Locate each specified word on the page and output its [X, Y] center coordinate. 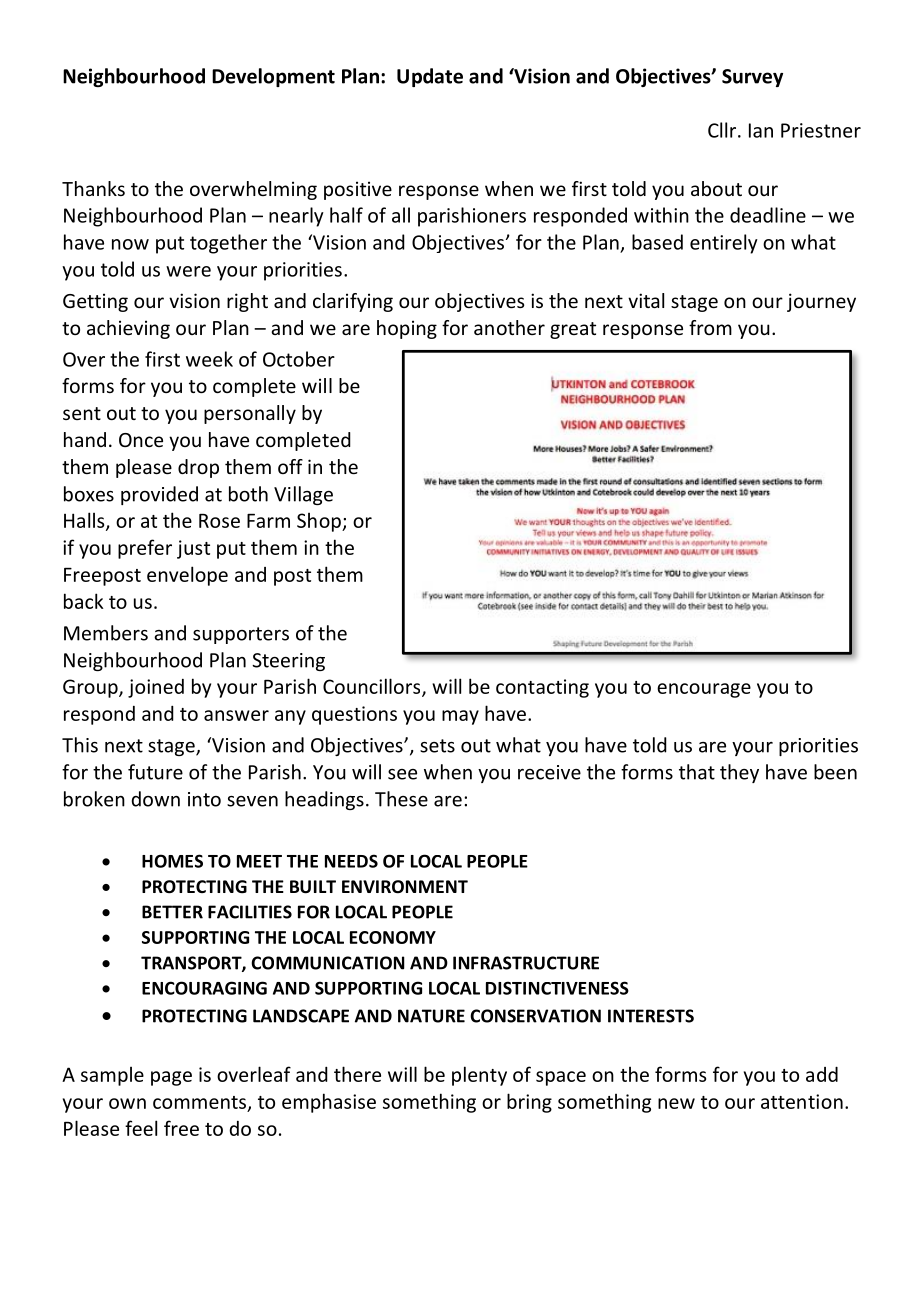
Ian [761, 130]
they [739, 773]
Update [430, 77]
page [171, 1078]
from [710, 327]
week [209, 359]
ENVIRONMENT [405, 887]
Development [273, 77]
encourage [704, 690]
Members [106, 633]
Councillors [373, 687]
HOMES [172, 861]
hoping [407, 329]
